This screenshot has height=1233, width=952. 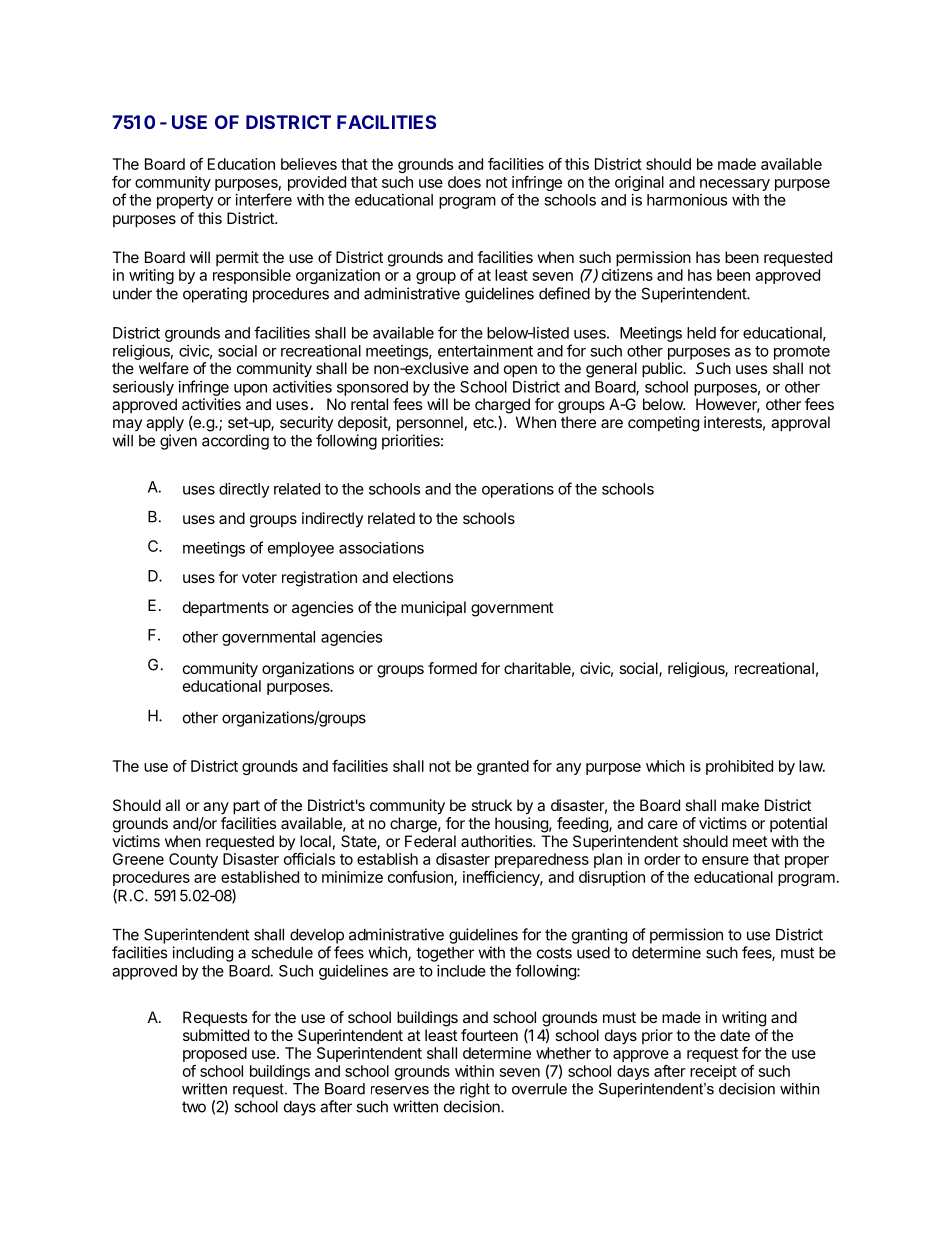 What do you see at coordinates (165, 424) in the screenshot?
I see `apply` at bounding box center [165, 424].
